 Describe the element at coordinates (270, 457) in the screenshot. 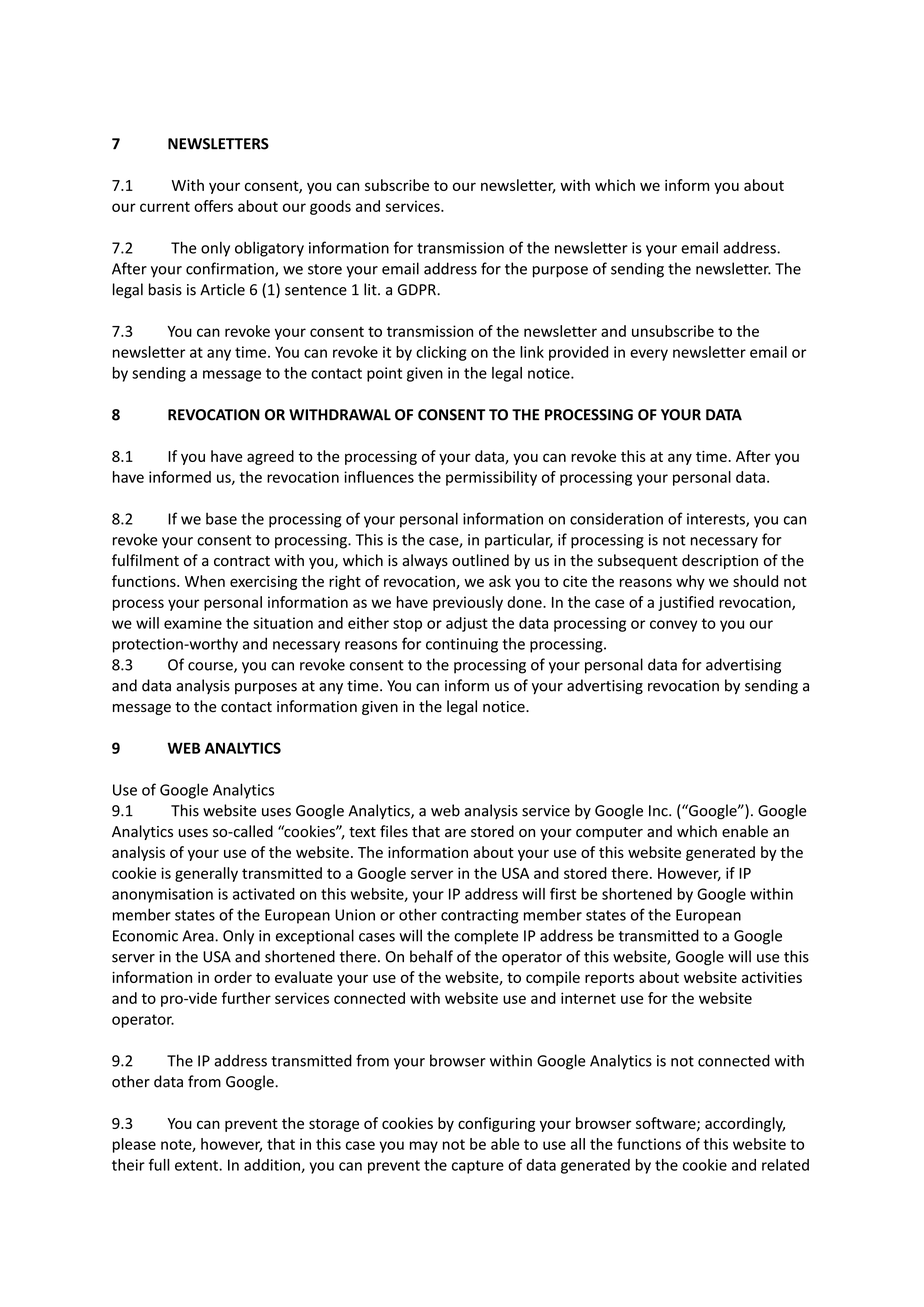

I see `agreed` at that location.
